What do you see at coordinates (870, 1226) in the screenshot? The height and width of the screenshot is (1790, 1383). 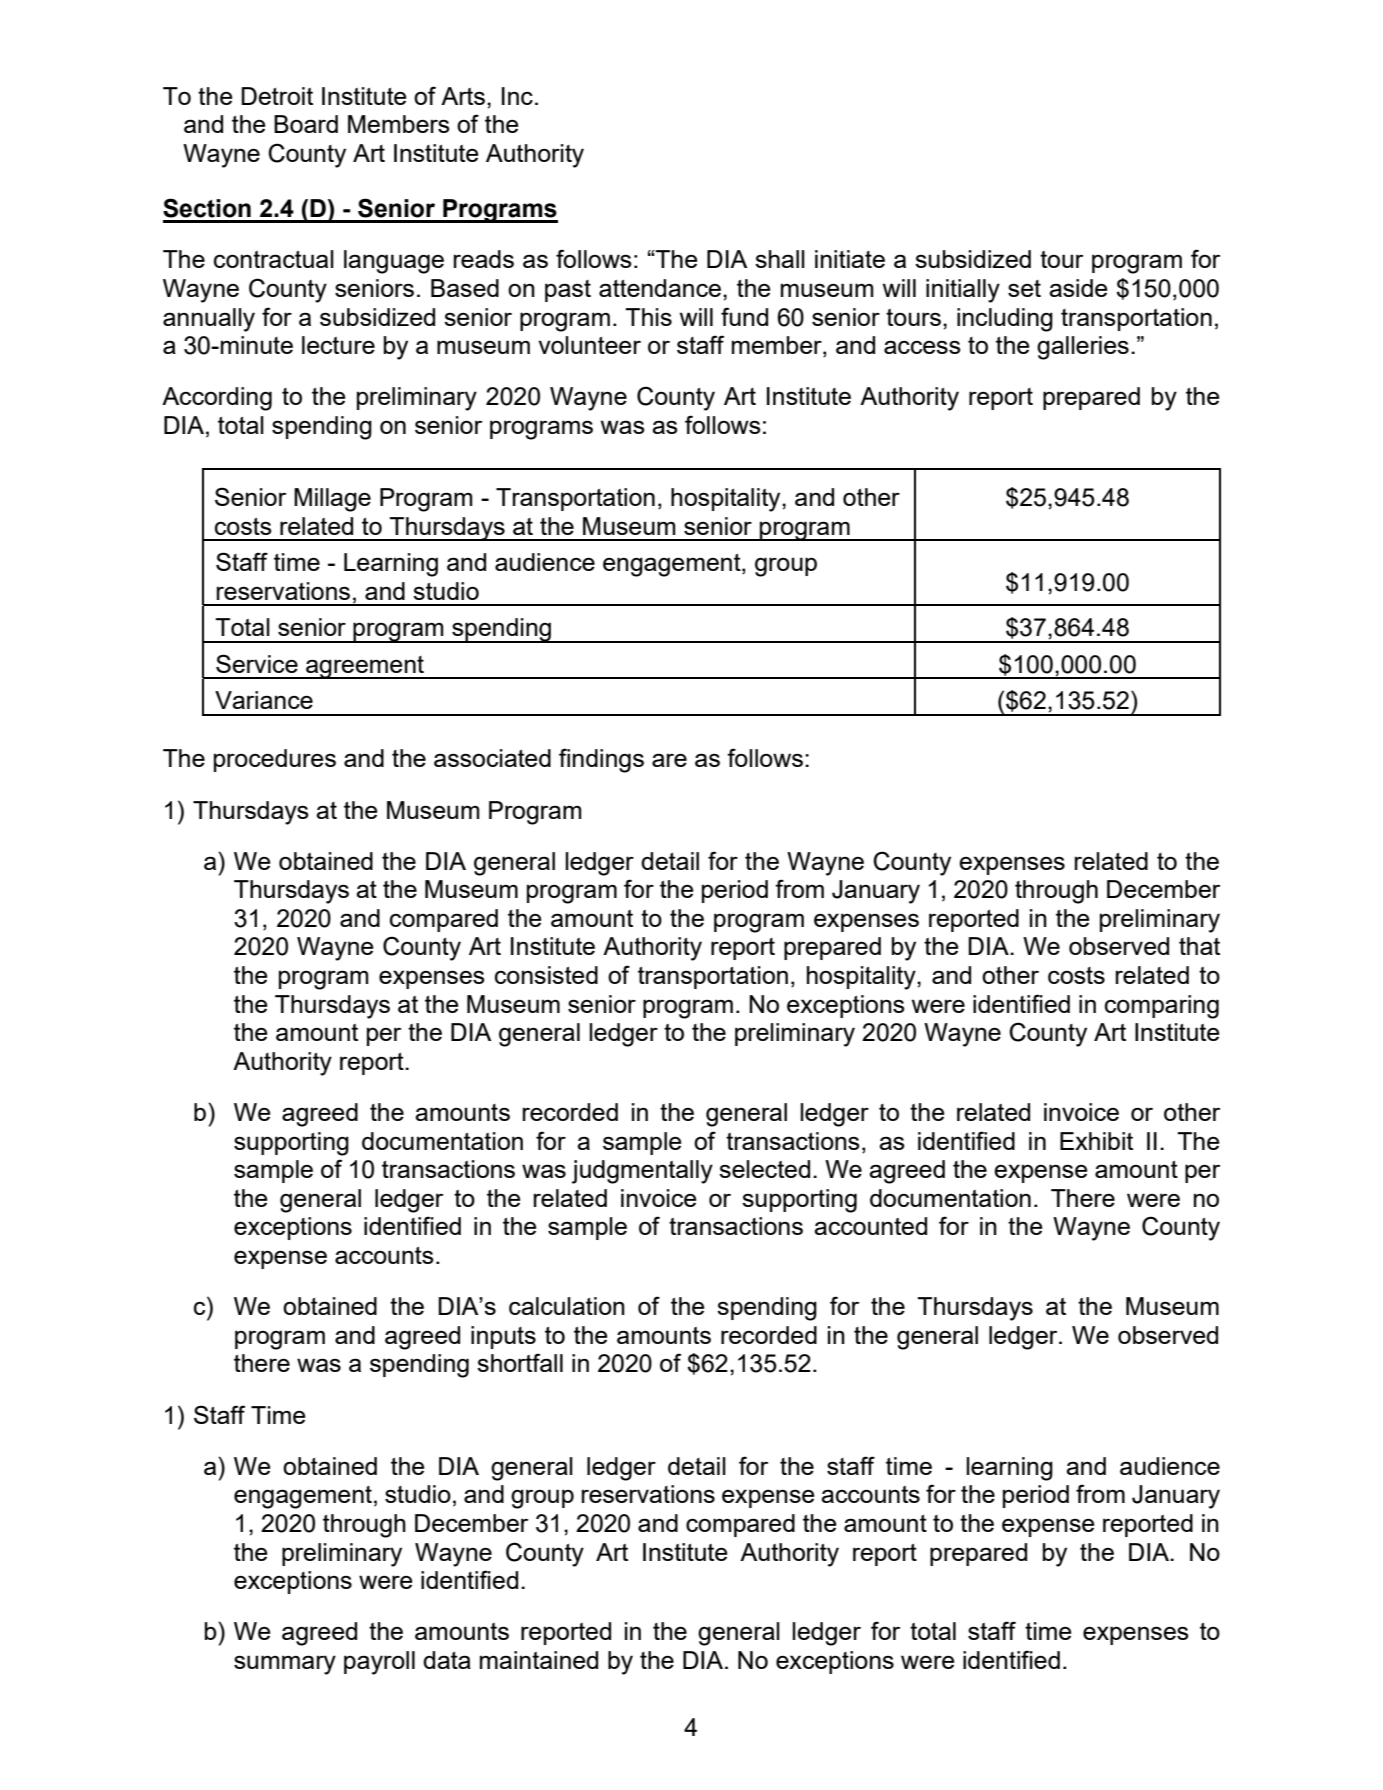 I see `accounted` at bounding box center [870, 1226].
